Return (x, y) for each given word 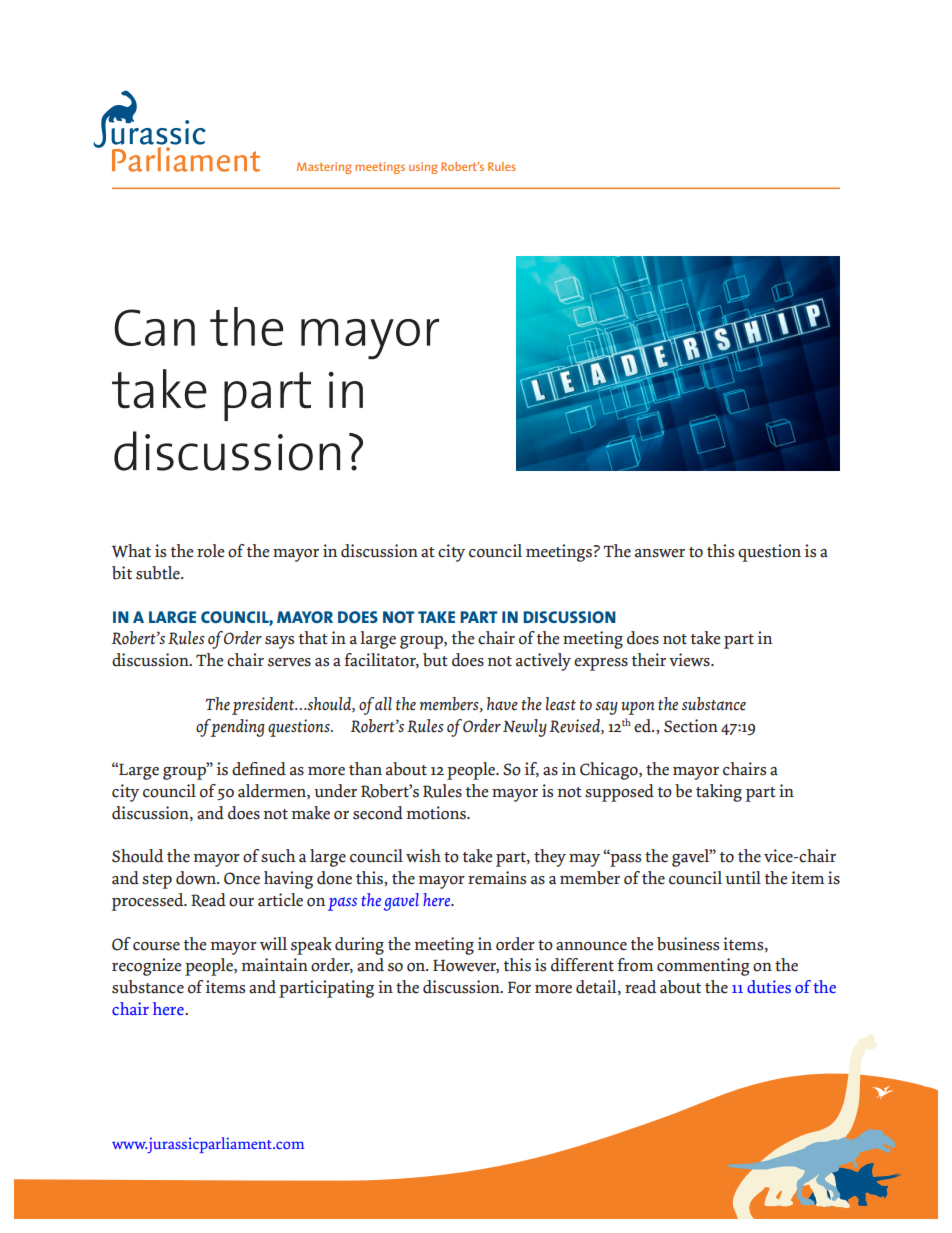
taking (719, 793)
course (156, 946)
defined (259, 769)
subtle (159, 573)
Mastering (324, 168)
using (423, 168)
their (648, 660)
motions (437, 813)
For (519, 988)
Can (154, 327)
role (211, 551)
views (690, 660)
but (435, 660)
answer (660, 553)
